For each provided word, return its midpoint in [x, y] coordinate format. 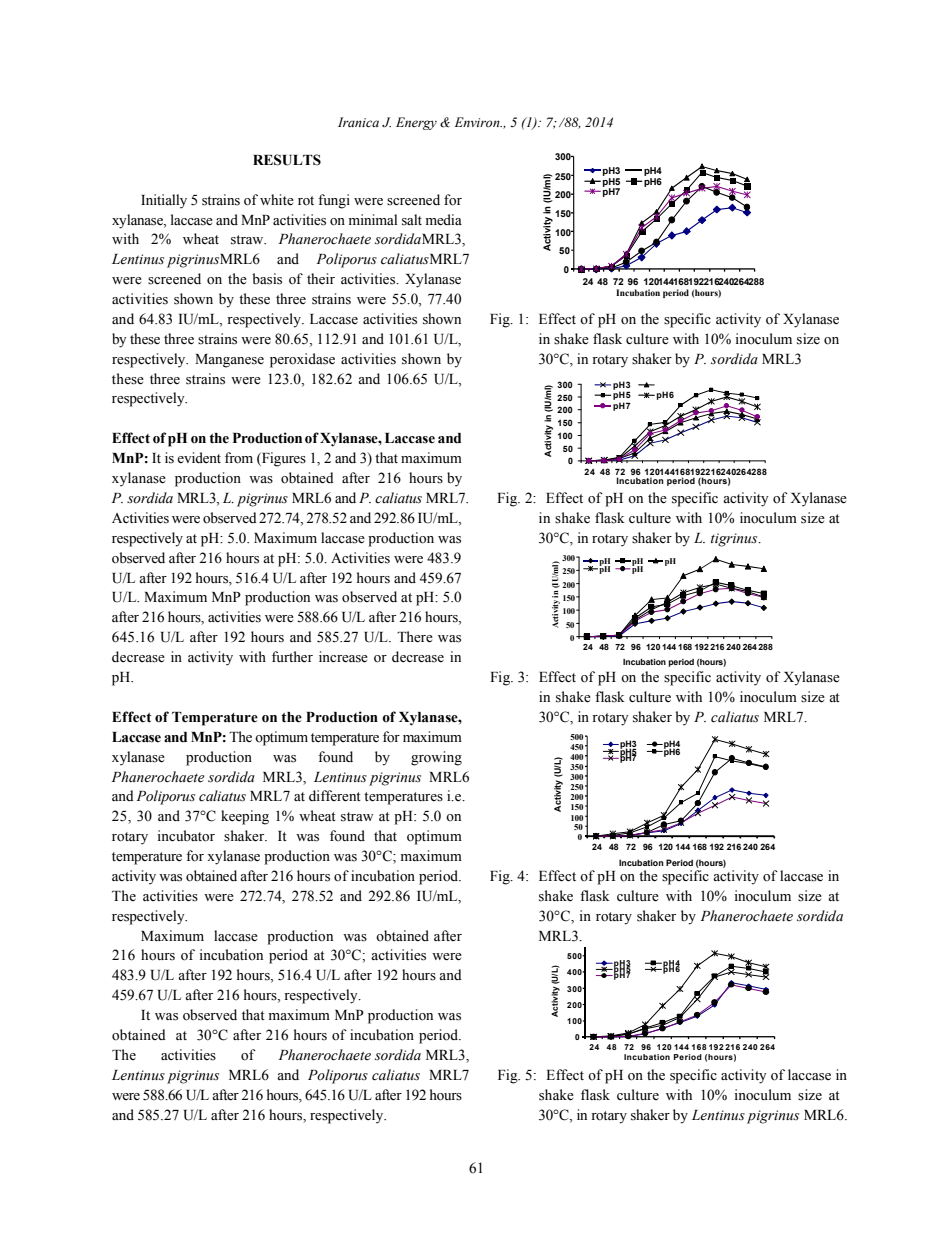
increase [343, 657]
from [239, 458]
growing [436, 758]
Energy [416, 123]
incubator [186, 836]
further [292, 657]
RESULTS [287, 160]
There [415, 637]
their [321, 279]
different [335, 796]
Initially [164, 201]
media [444, 220]
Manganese [229, 361]
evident [199, 458]
